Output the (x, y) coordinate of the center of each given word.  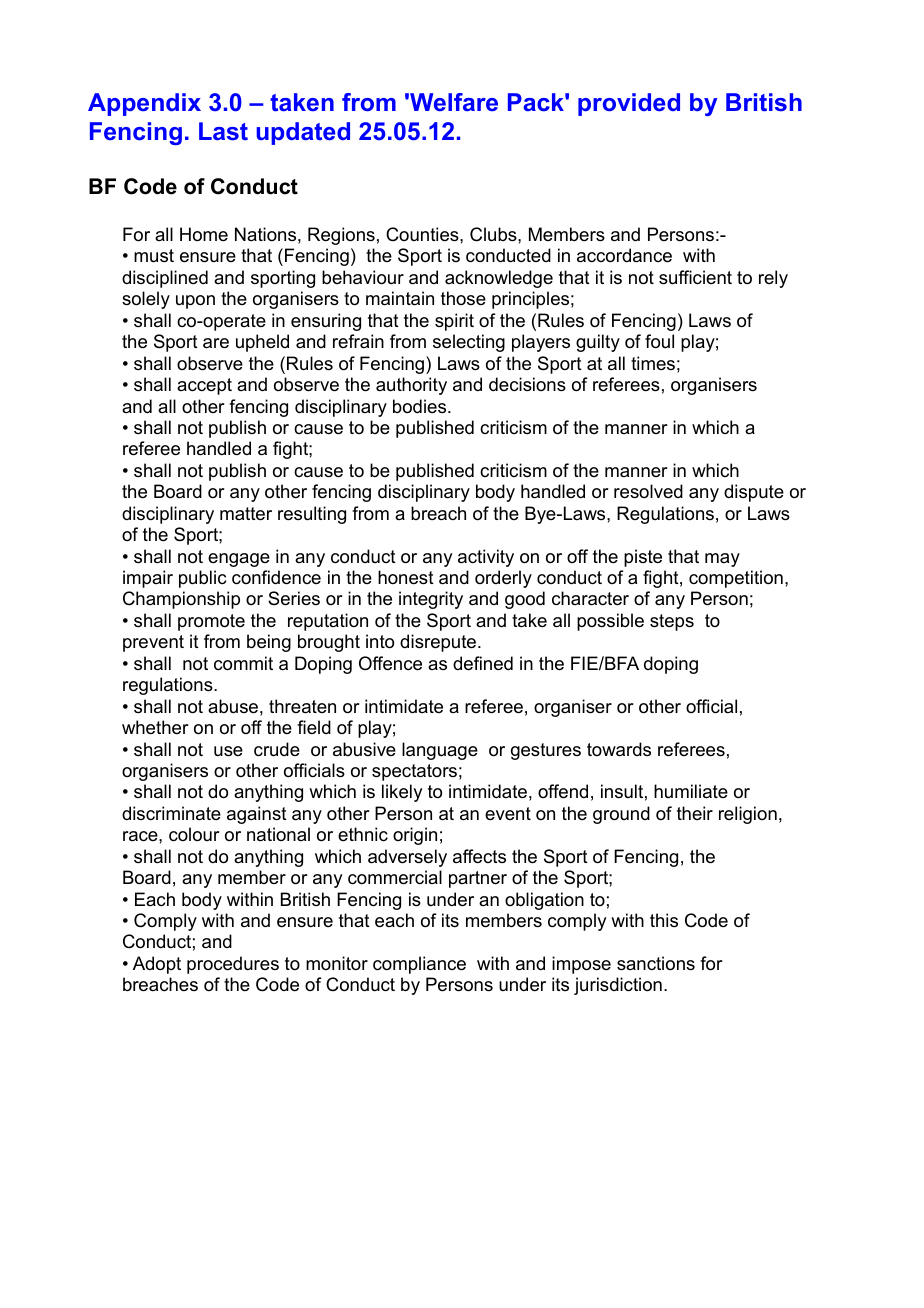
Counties (423, 234)
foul (659, 341)
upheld (262, 343)
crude (277, 749)
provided (629, 104)
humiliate (691, 791)
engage (239, 560)
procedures (233, 965)
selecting (469, 343)
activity (486, 558)
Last (223, 131)
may (722, 560)
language (440, 751)
